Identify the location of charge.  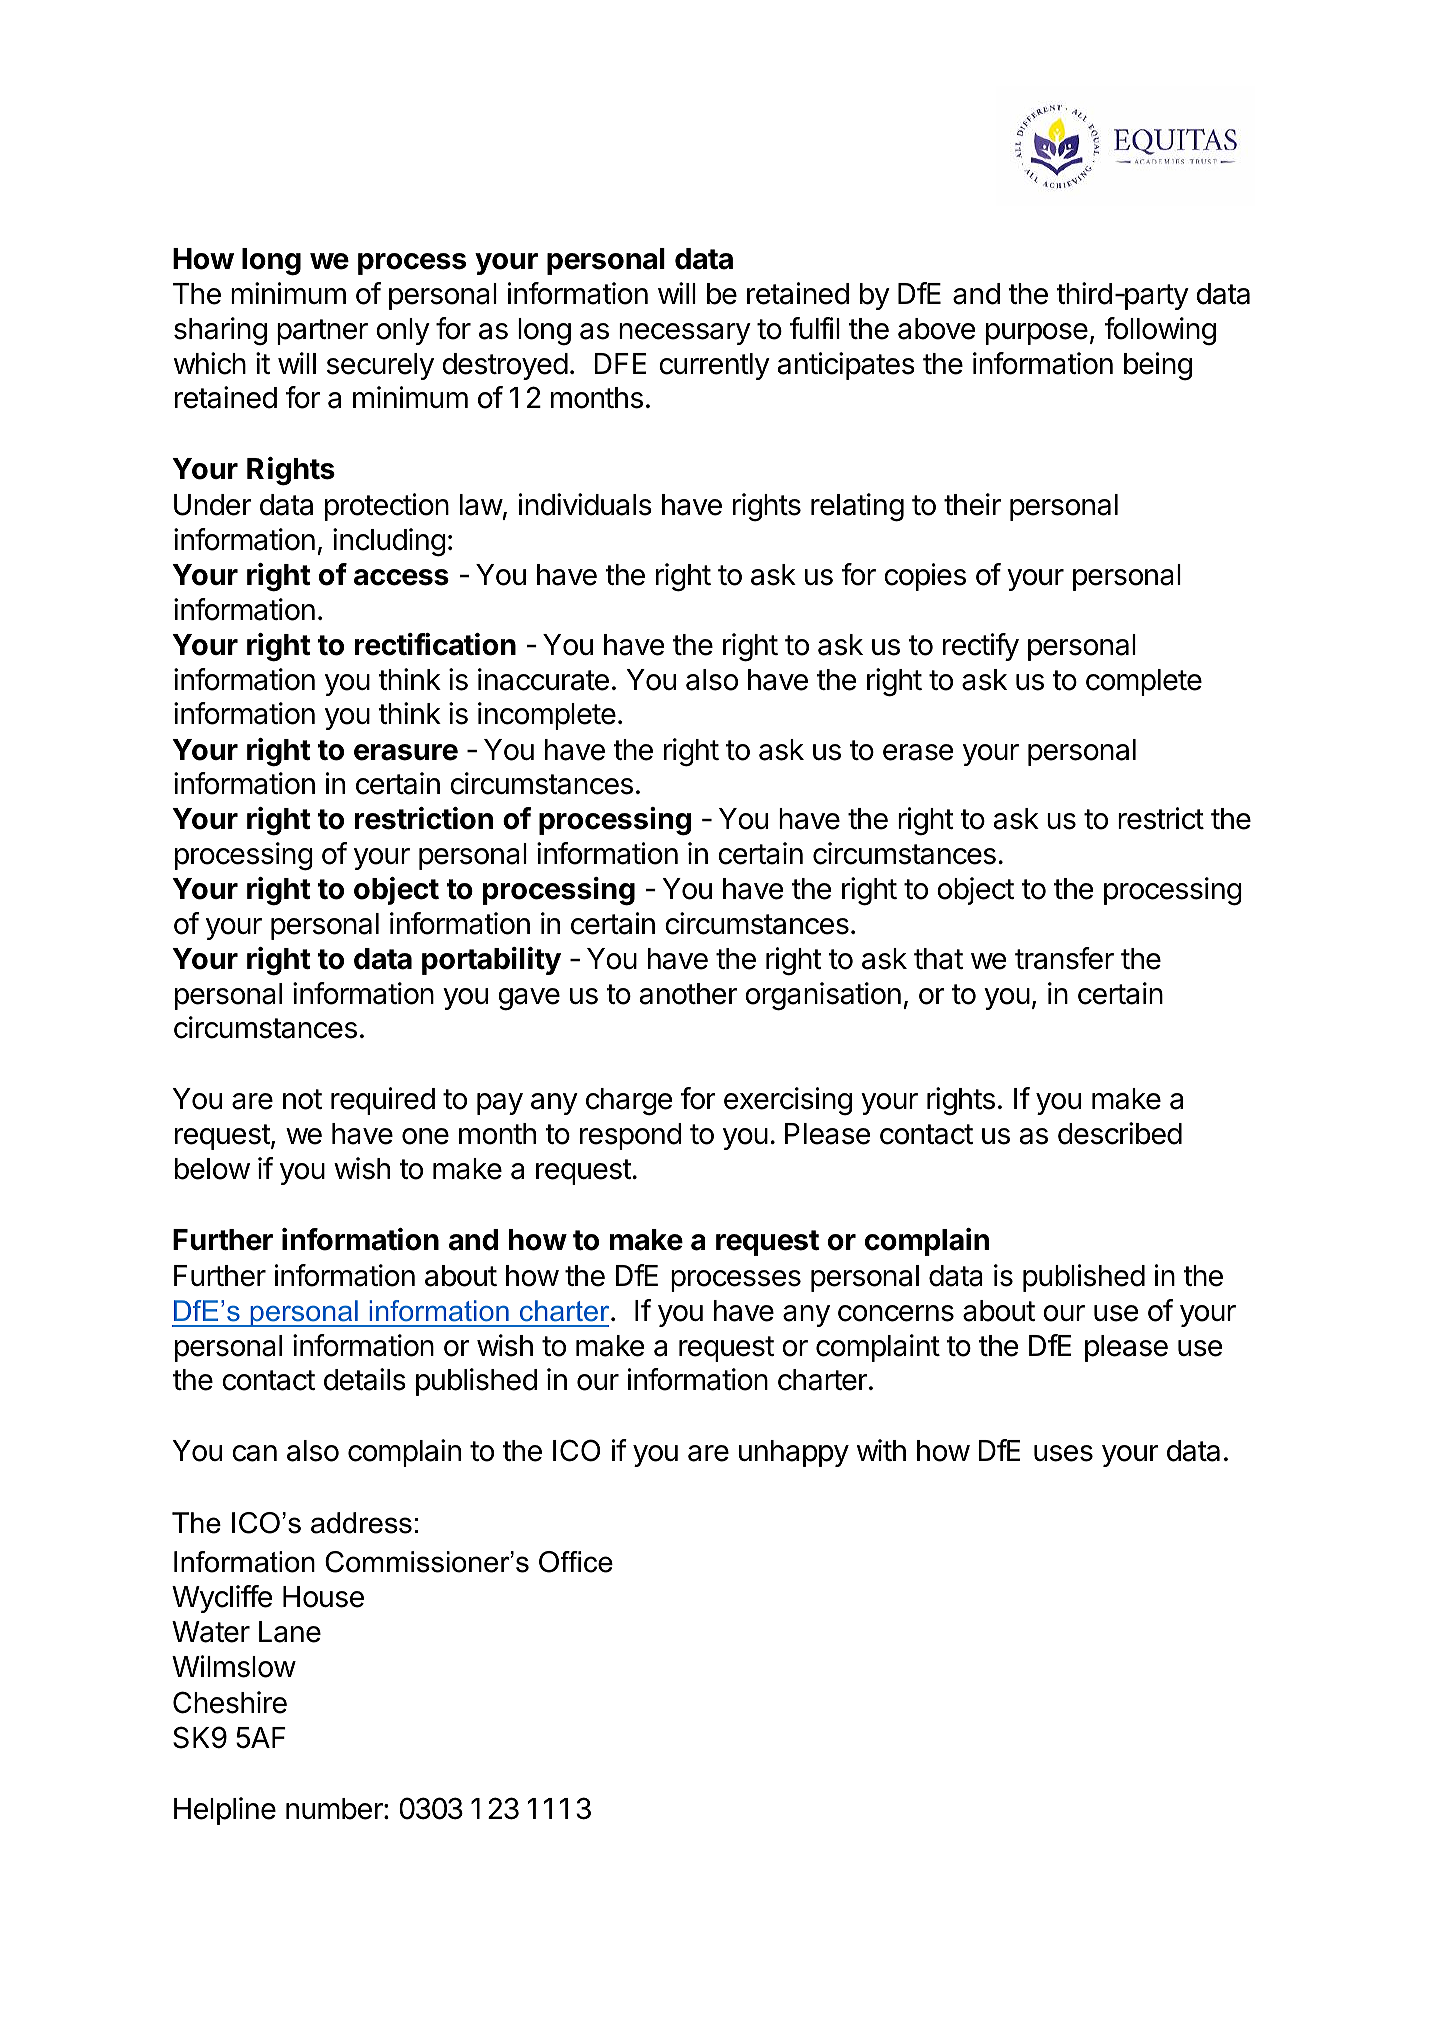
(629, 1102).
